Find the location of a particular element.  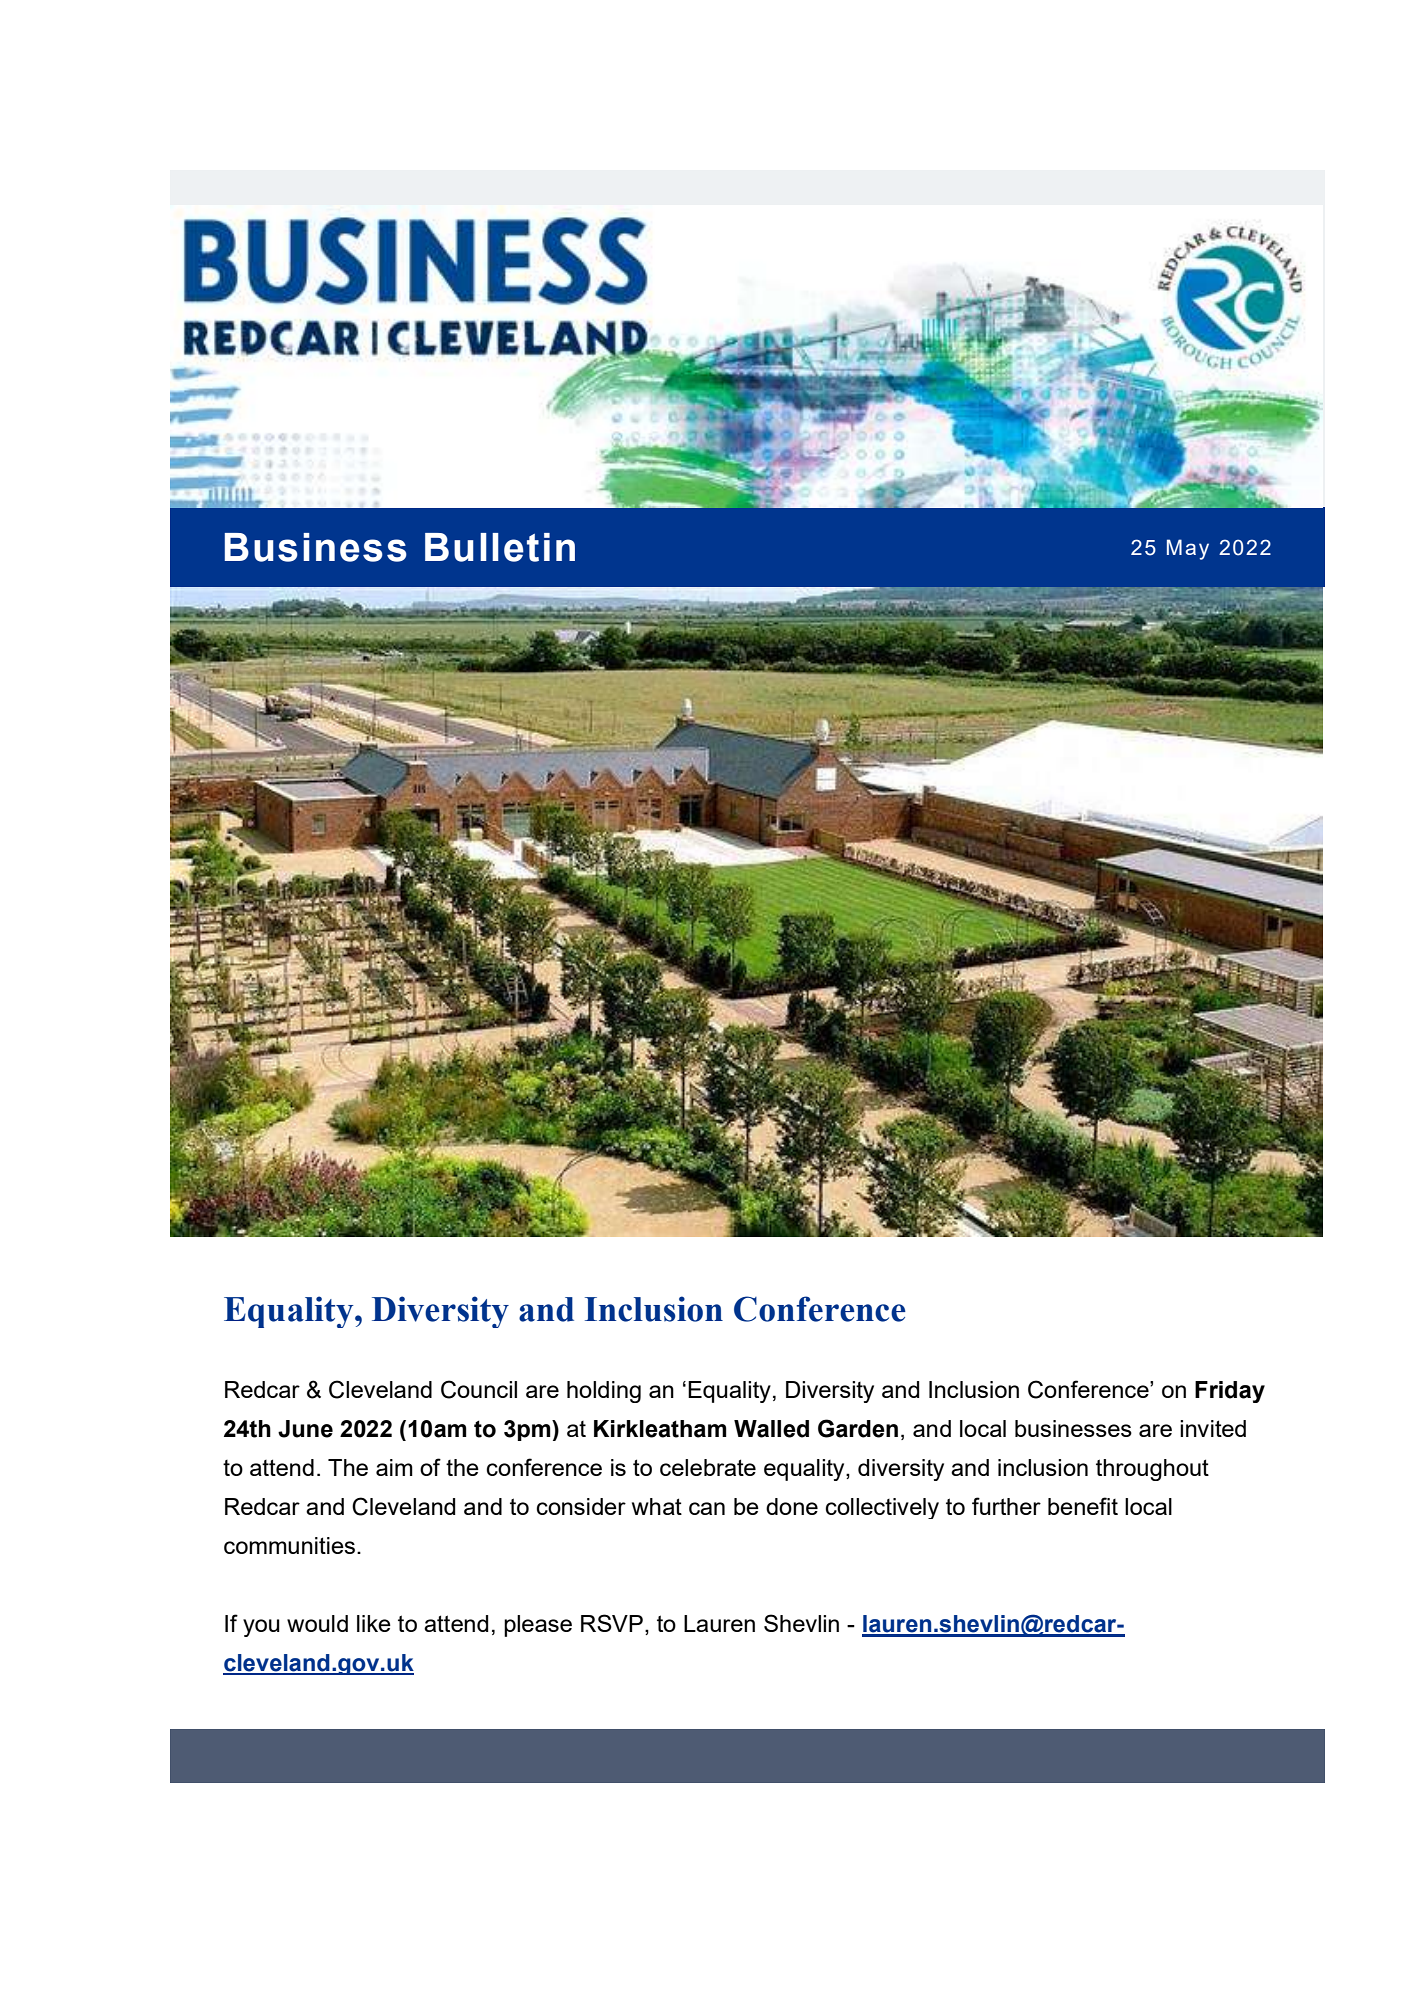

Council is located at coordinates (479, 1389).
